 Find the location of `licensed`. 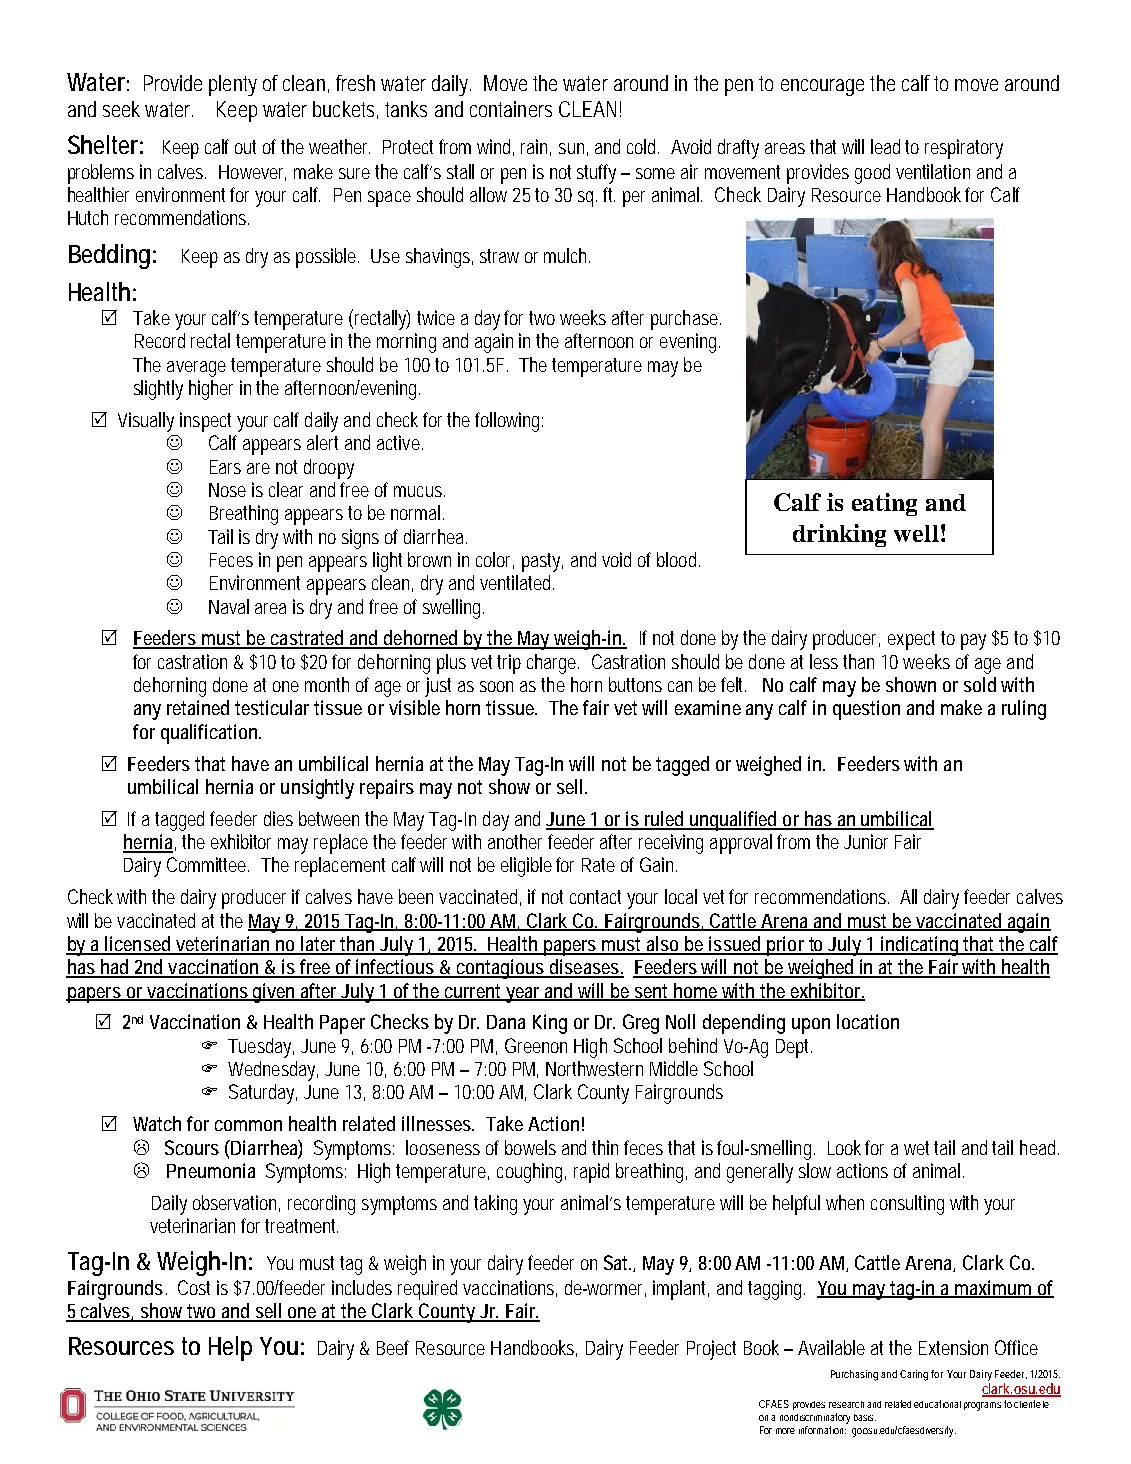

licensed is located at coordinates (139, 945).
